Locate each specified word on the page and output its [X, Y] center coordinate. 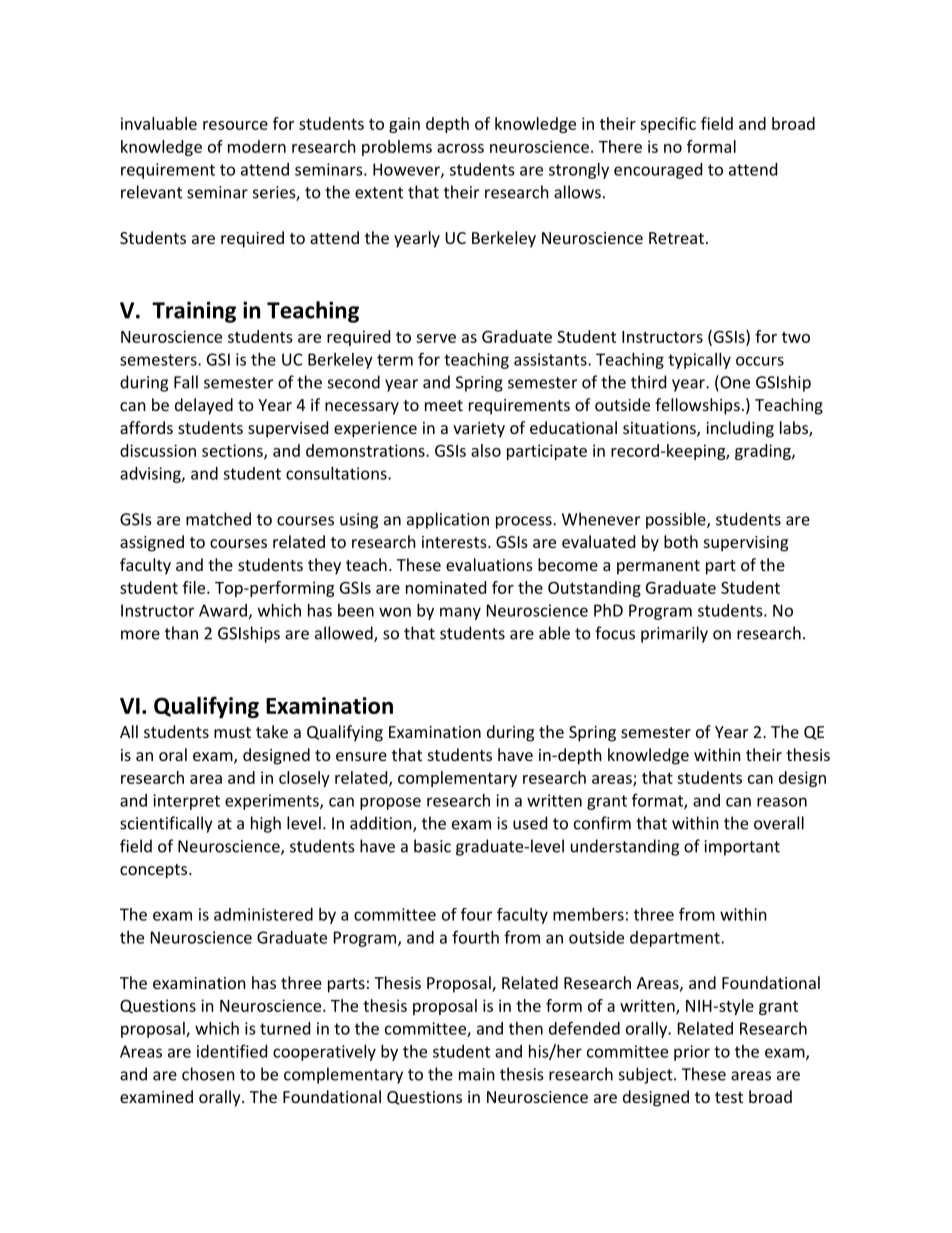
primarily [674, 634]
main [477, 1074]
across [460, 148]
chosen [208, 1074]
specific [668, 125]
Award [223, 610]
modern [257, 146]
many [460, 613]
